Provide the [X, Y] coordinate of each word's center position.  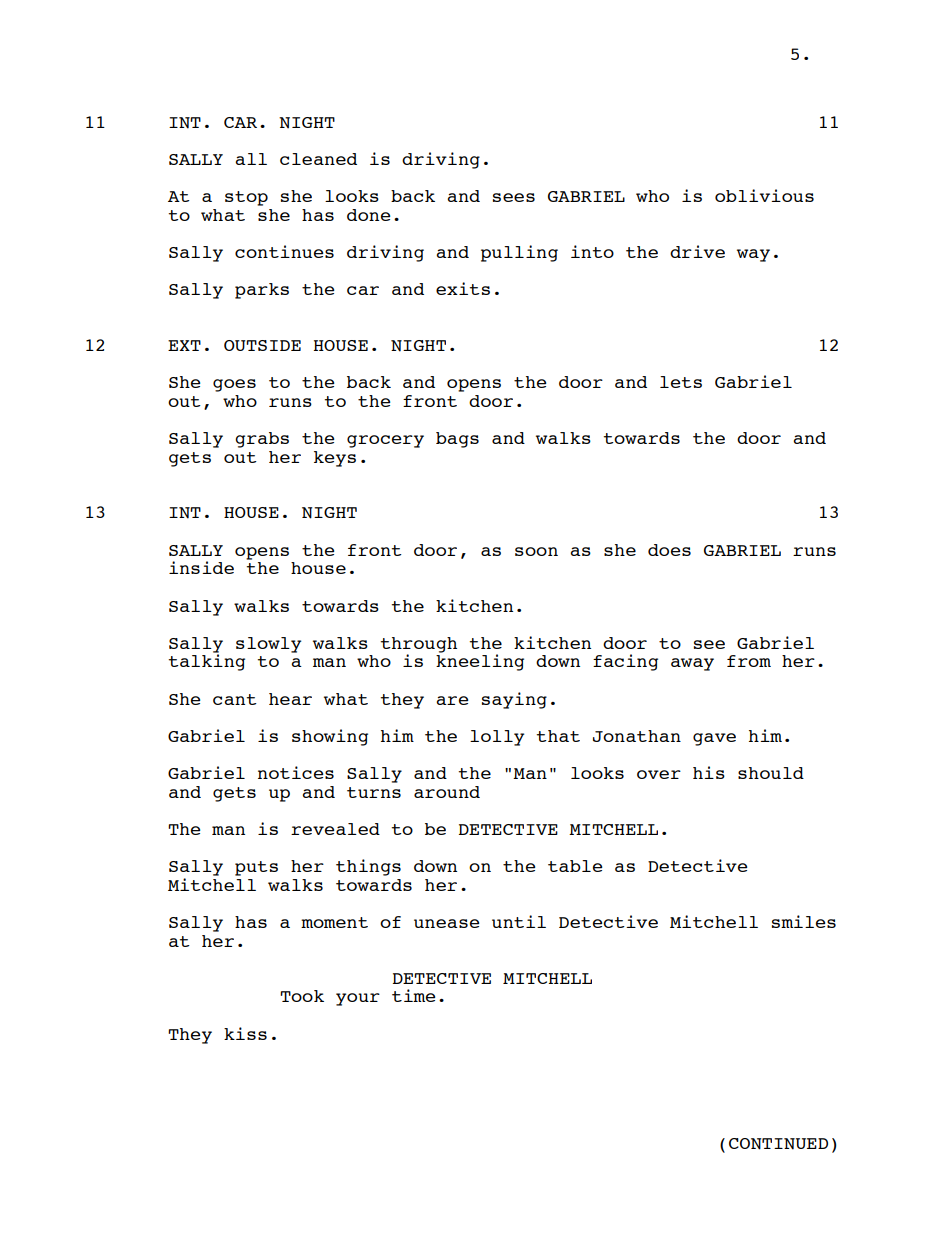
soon [536, 551]
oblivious [764, 195]
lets [681, 382]
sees [514, 197]
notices [296, 772]
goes [234, 385]
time [413, 995]
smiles [804, 921]
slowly [268, 645]
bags [457, 440]
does [669, 550]
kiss [245, 1033]
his [709, 772]
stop [246, 198]
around [447, 792]
